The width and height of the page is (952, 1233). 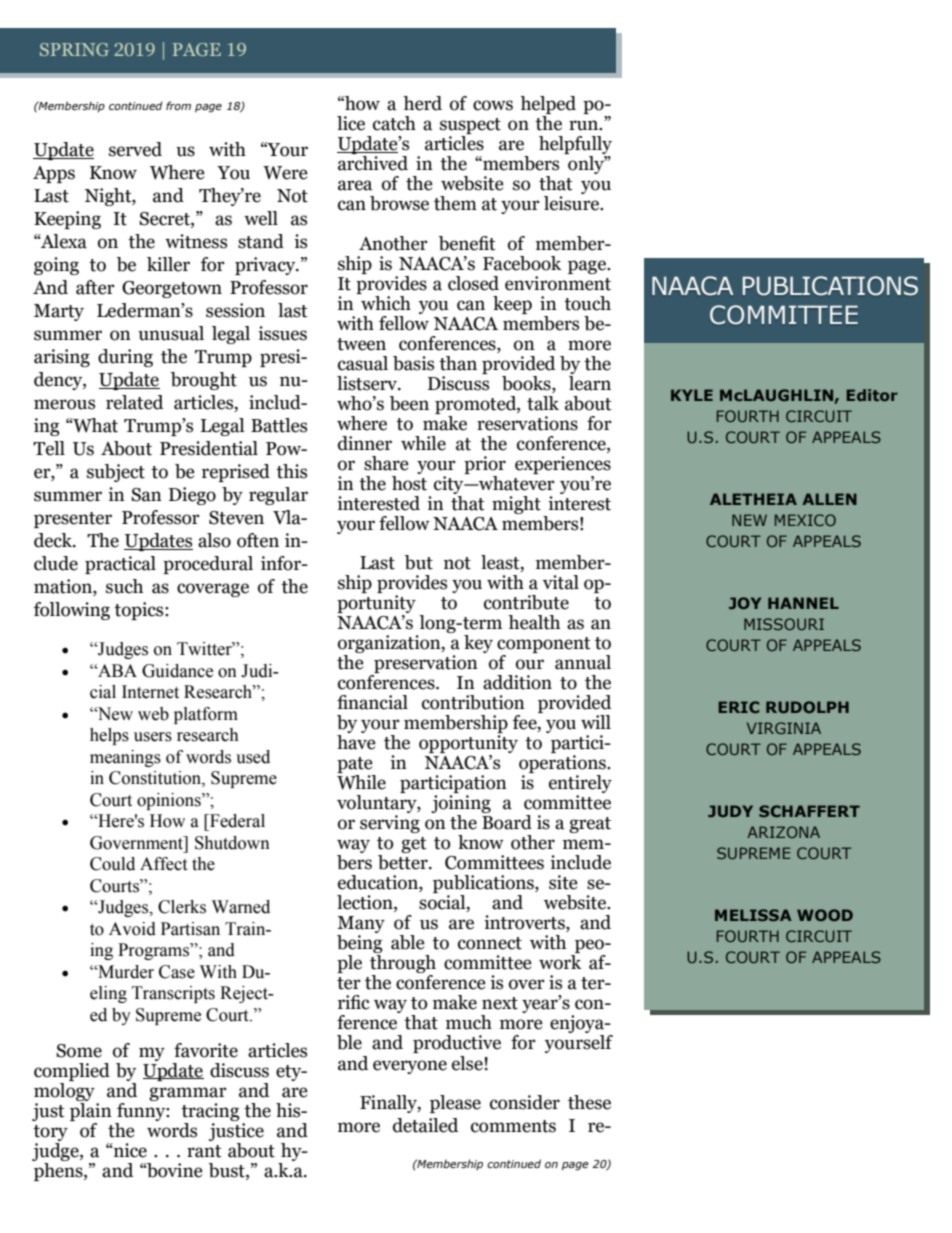 I want to click on helpfully, so click(x=575, y=146).
